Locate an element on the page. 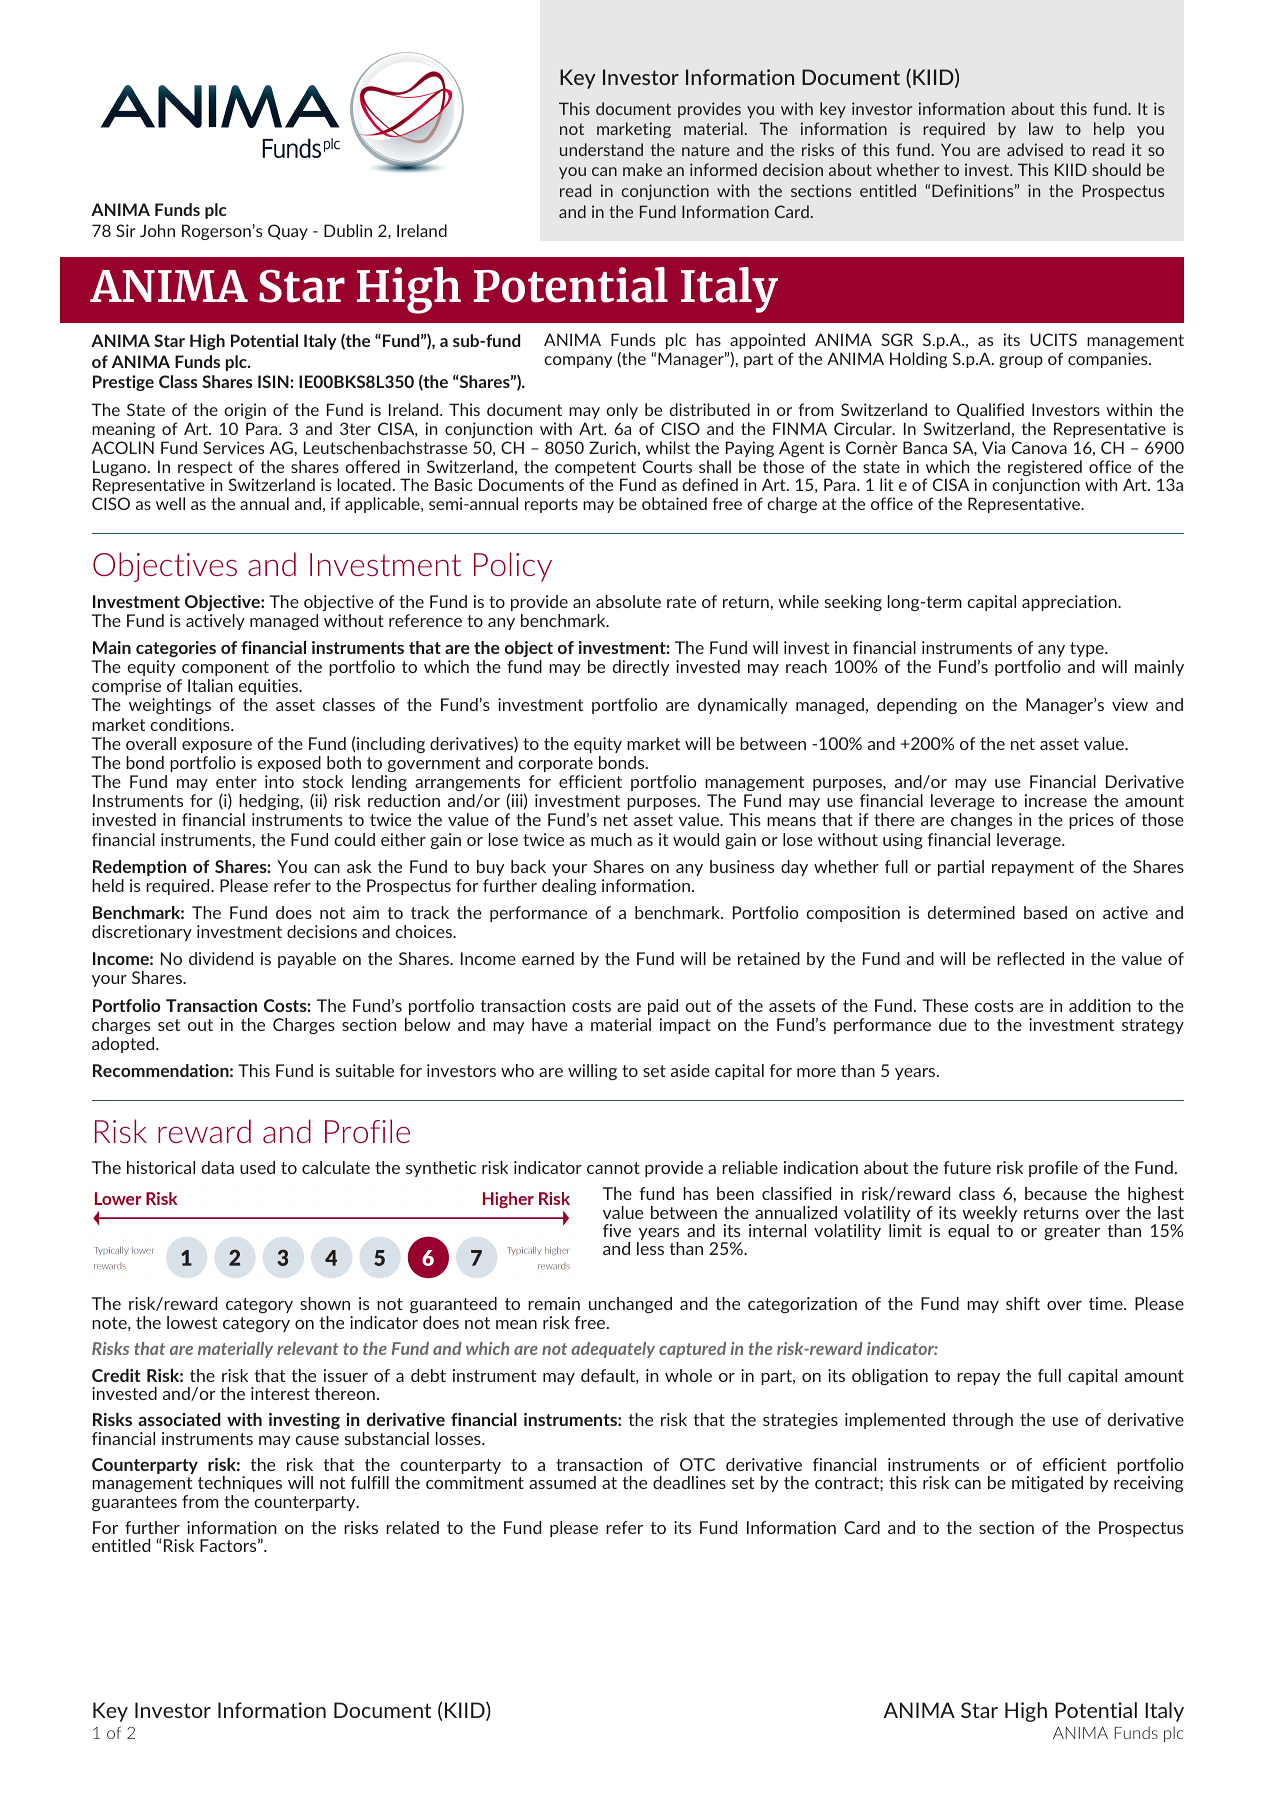 This document has height=1806, width=1276. respect is located at coordinates (205, 468).
